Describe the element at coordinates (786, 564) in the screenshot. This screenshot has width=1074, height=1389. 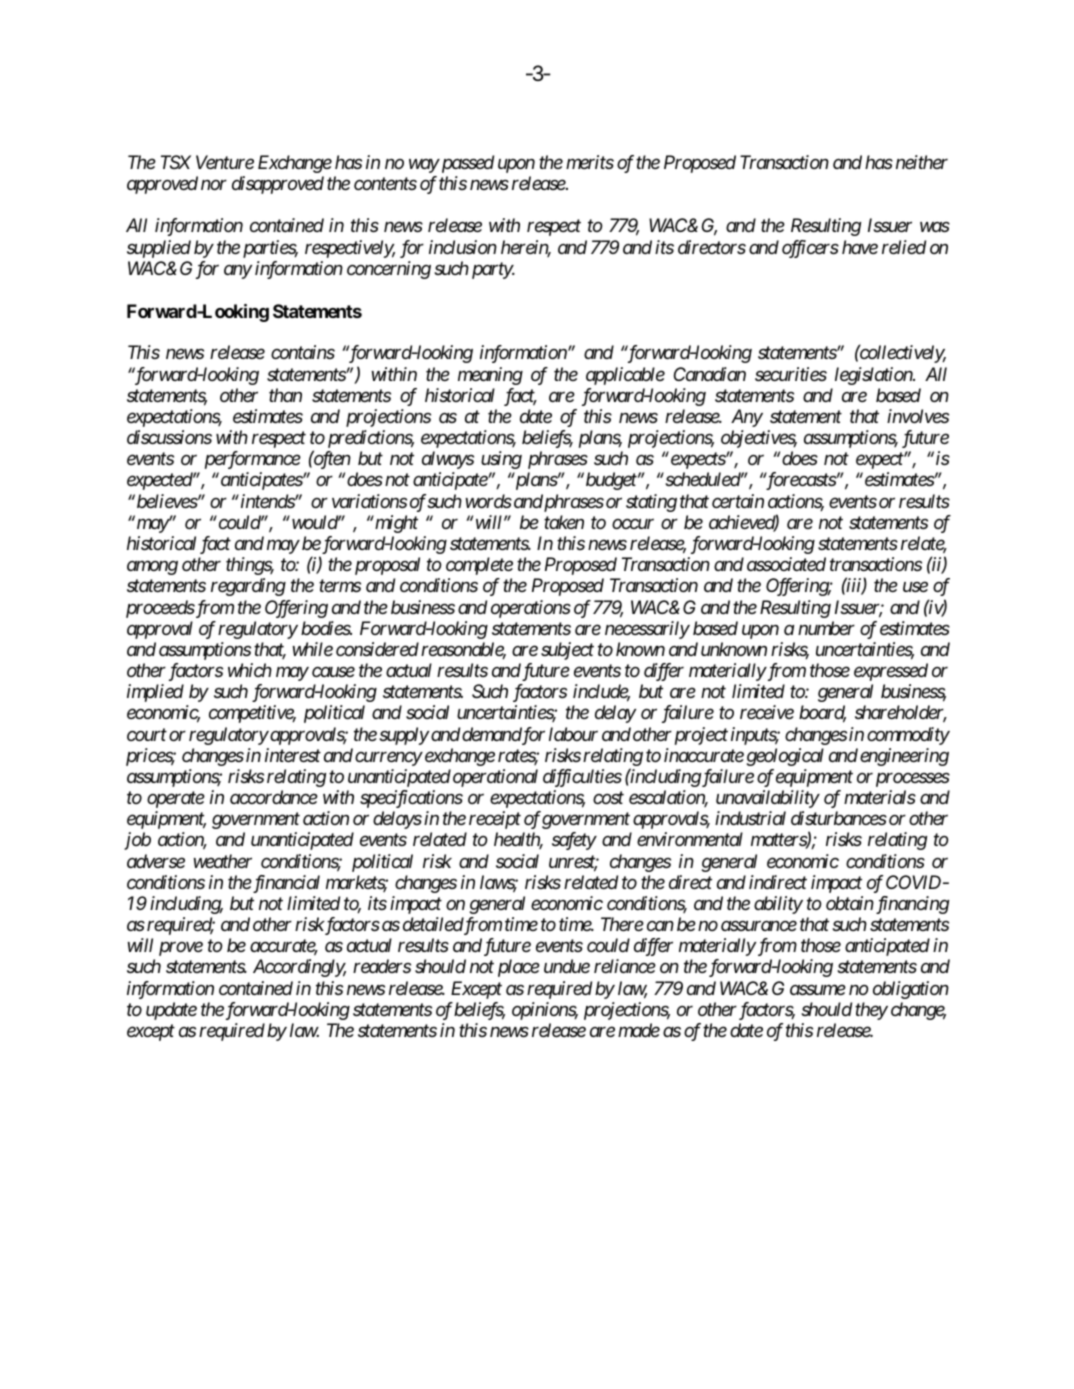
I see `associated` at that location.
